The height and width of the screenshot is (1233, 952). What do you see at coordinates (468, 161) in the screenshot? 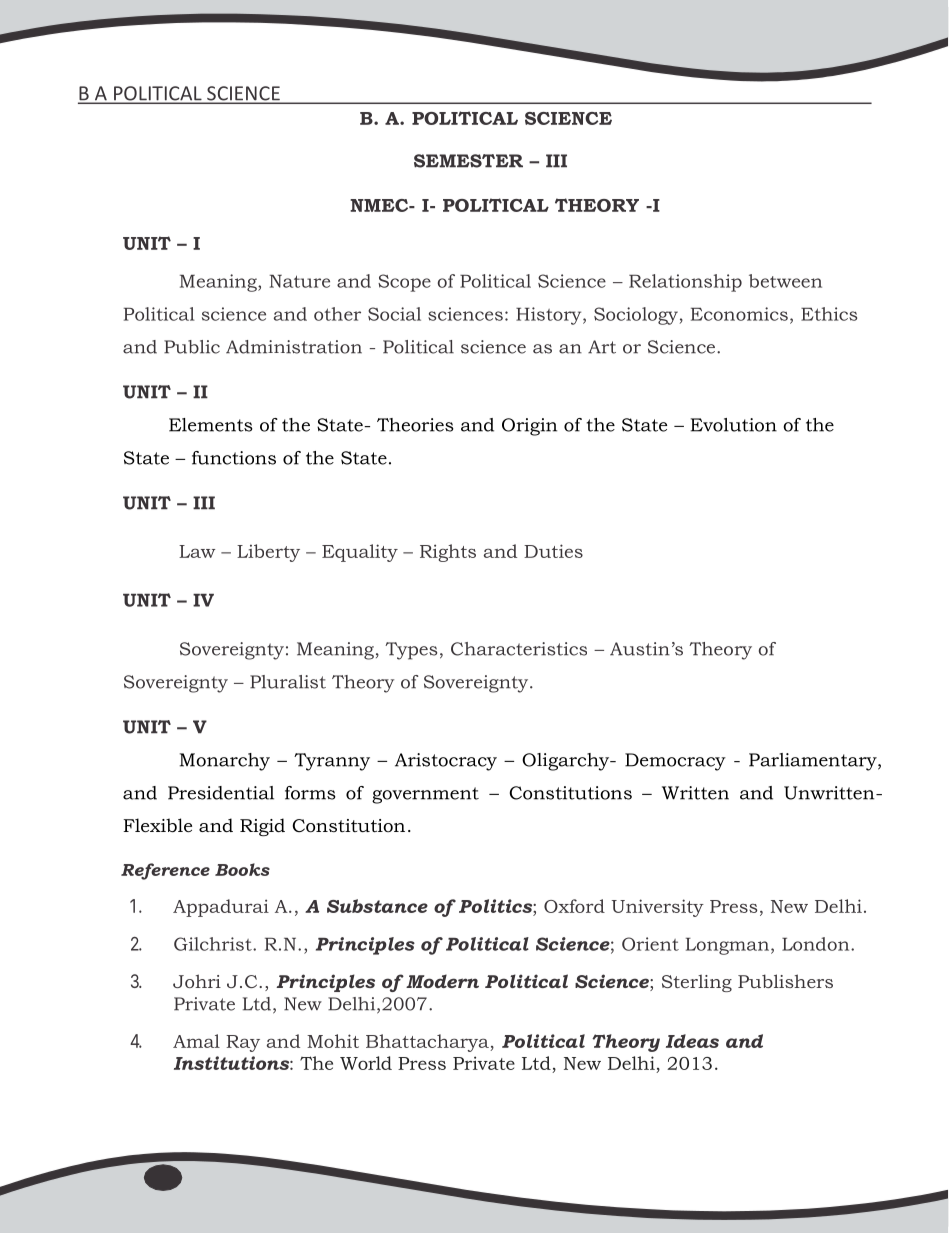
I see `SEMESTER` at bounding box center [468, 161].
